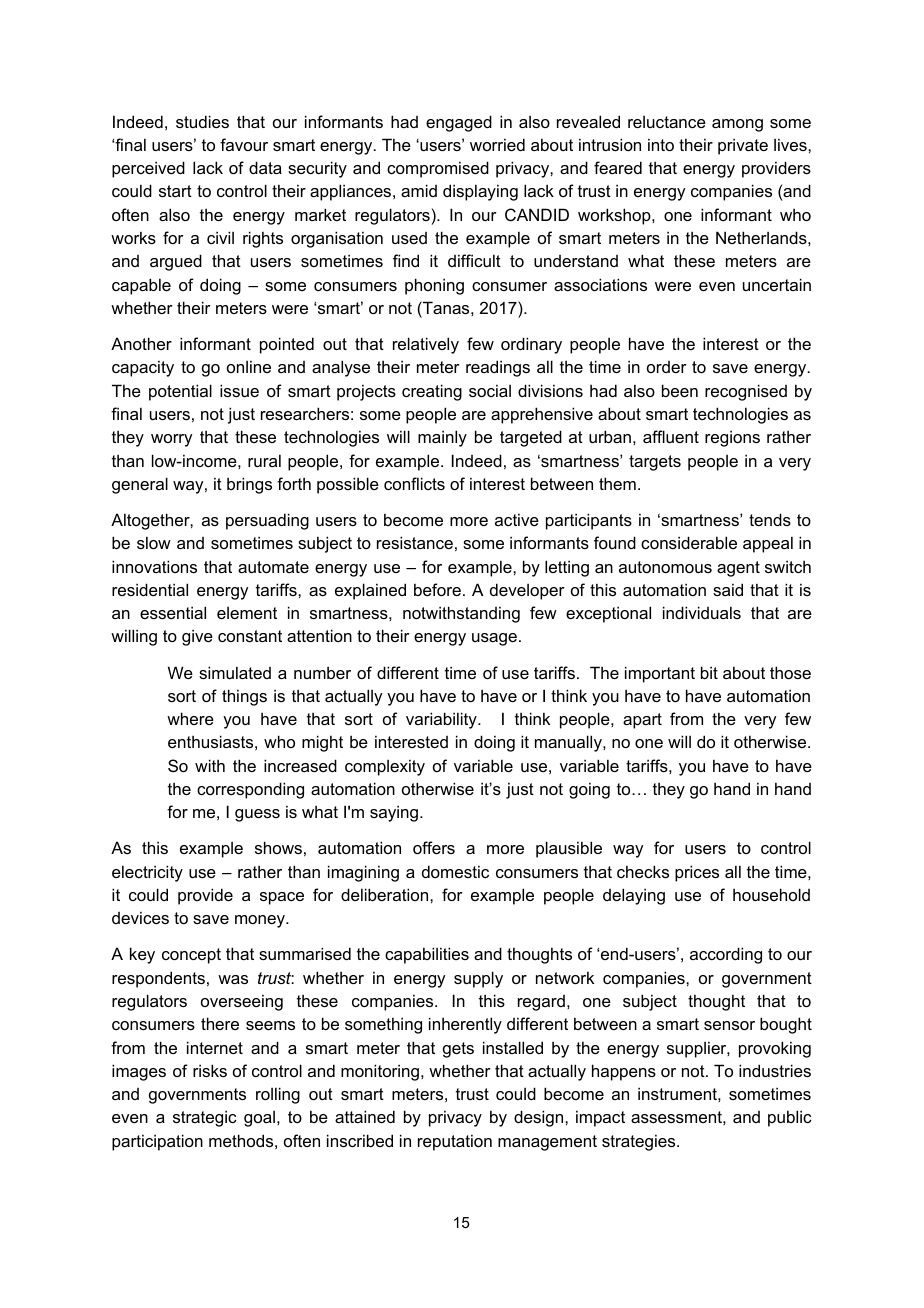  What do you see at coordinates (244, 144) in the screenshot?
I see `favour` at bounding box center [244, 144].
